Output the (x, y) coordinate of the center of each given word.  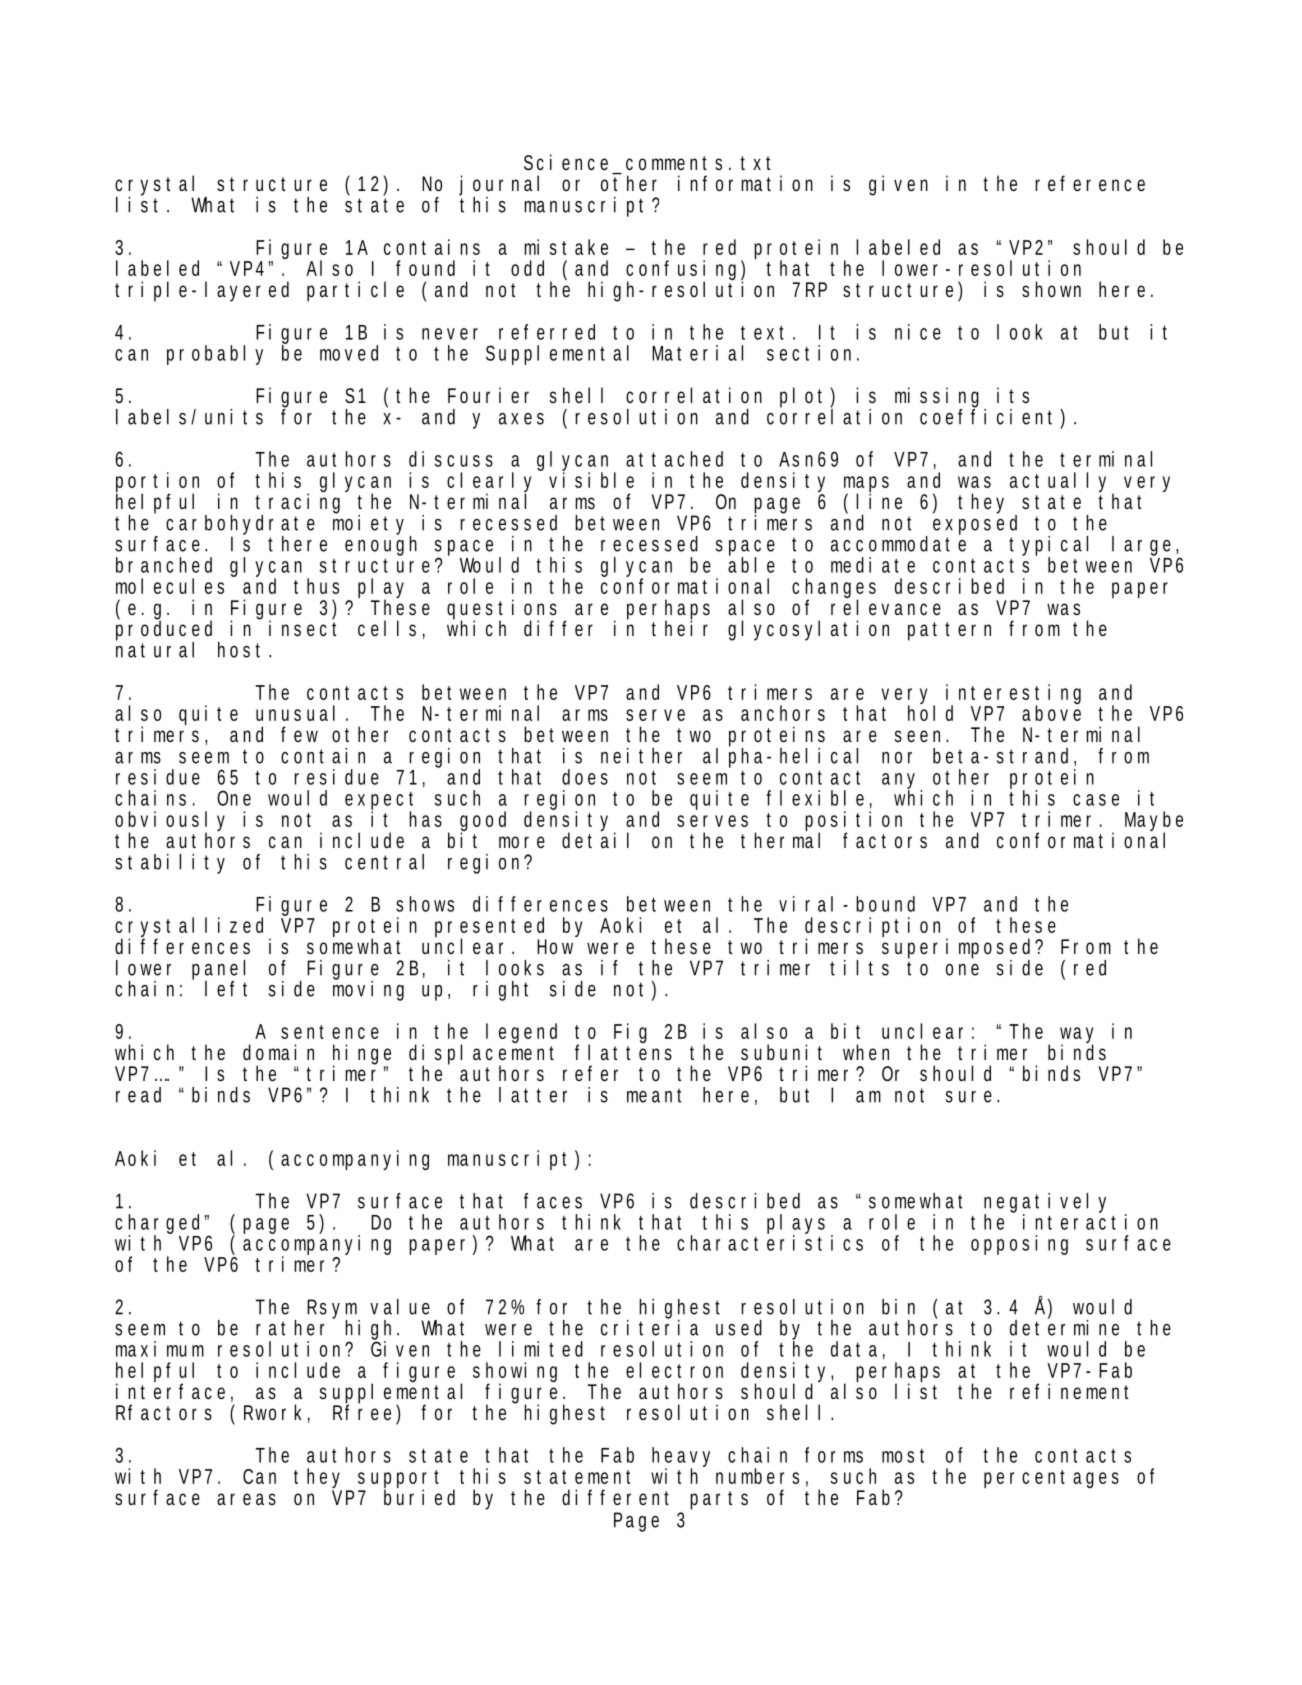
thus (316, 586)
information (745, 183)
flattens (623, 1051)
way (1077, 1036)
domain (278, 1052)
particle (355, 291)
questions (502, 610)
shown (1051, 289)
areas (246, 1499)
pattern (949, 631)
